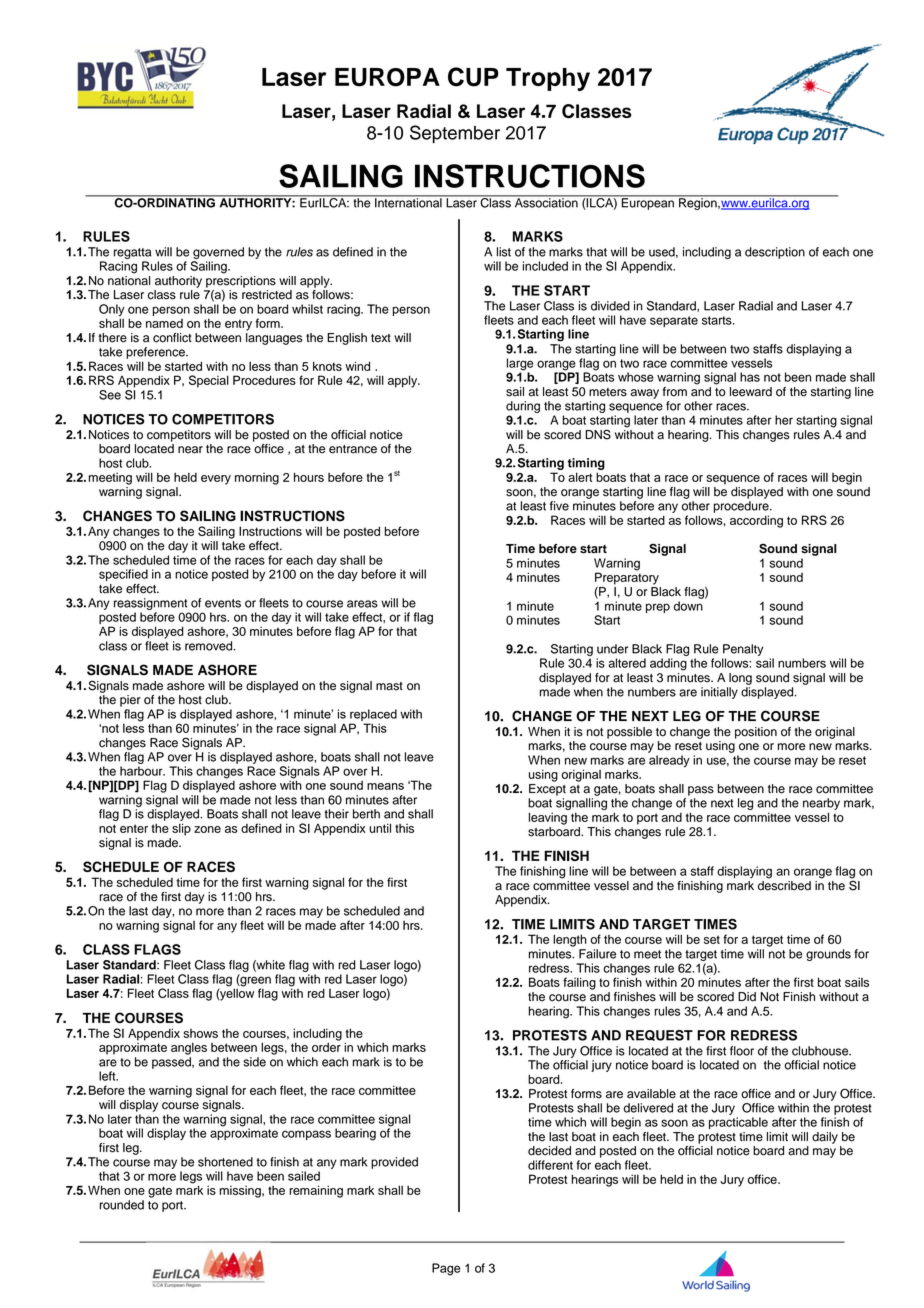 Image resolution: width=924 pixels, height=1308 pixels. I want to click on September, so click(455, 134).
